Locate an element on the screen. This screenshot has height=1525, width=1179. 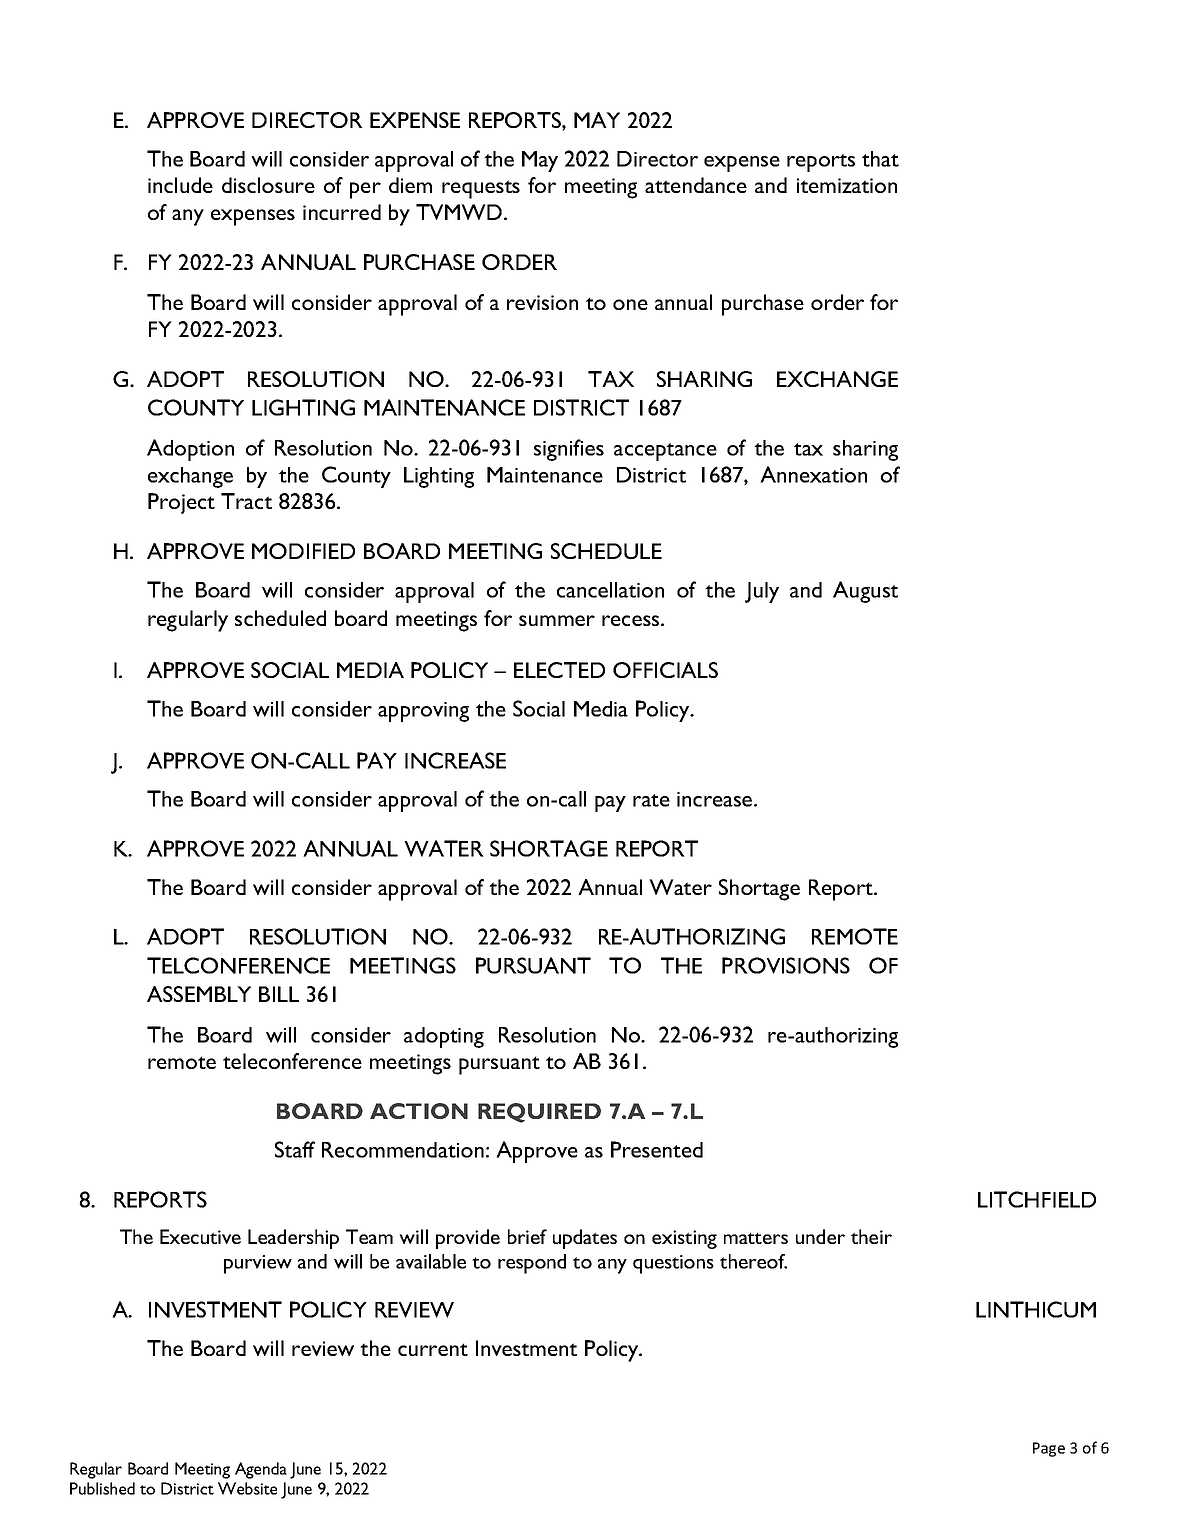
MODIFIED is located at coordinates (303, 551).
